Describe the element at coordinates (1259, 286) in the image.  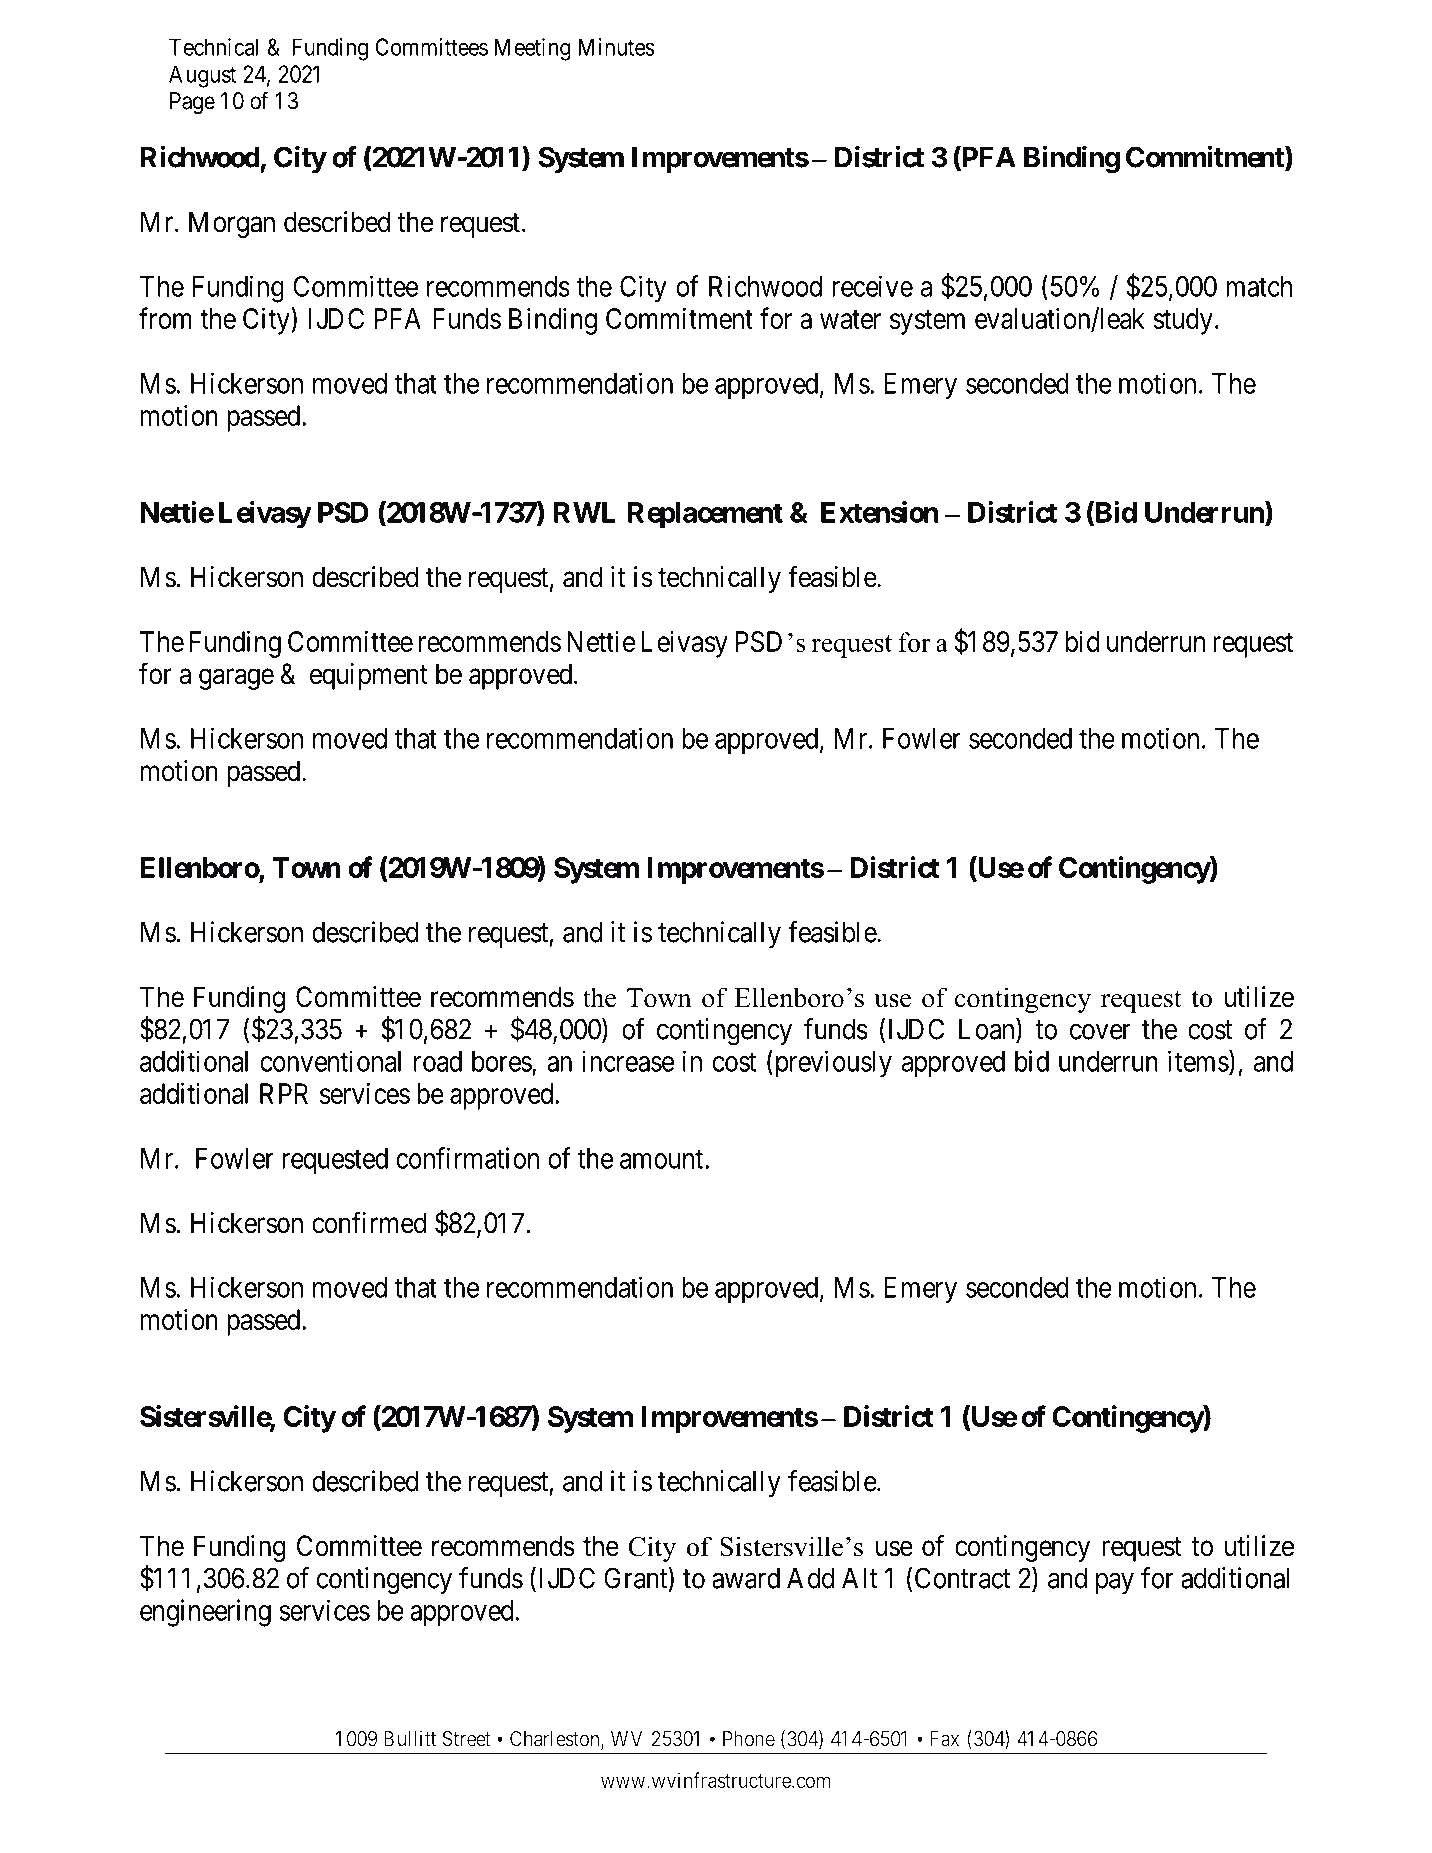
I see `match` at that location.
